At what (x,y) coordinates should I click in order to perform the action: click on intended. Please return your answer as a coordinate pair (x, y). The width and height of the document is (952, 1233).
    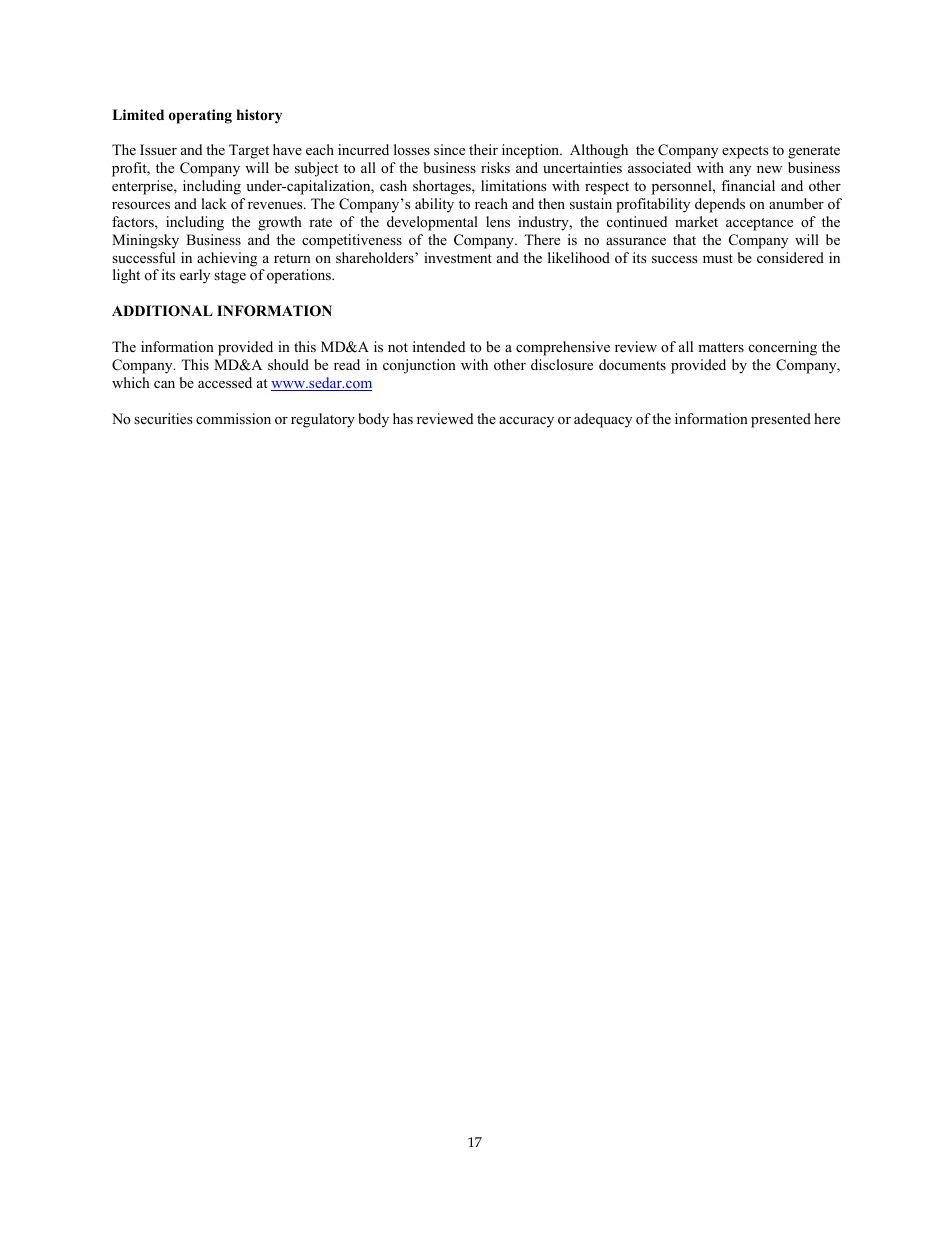
    Looking at the image, I should click on (439, 346).
